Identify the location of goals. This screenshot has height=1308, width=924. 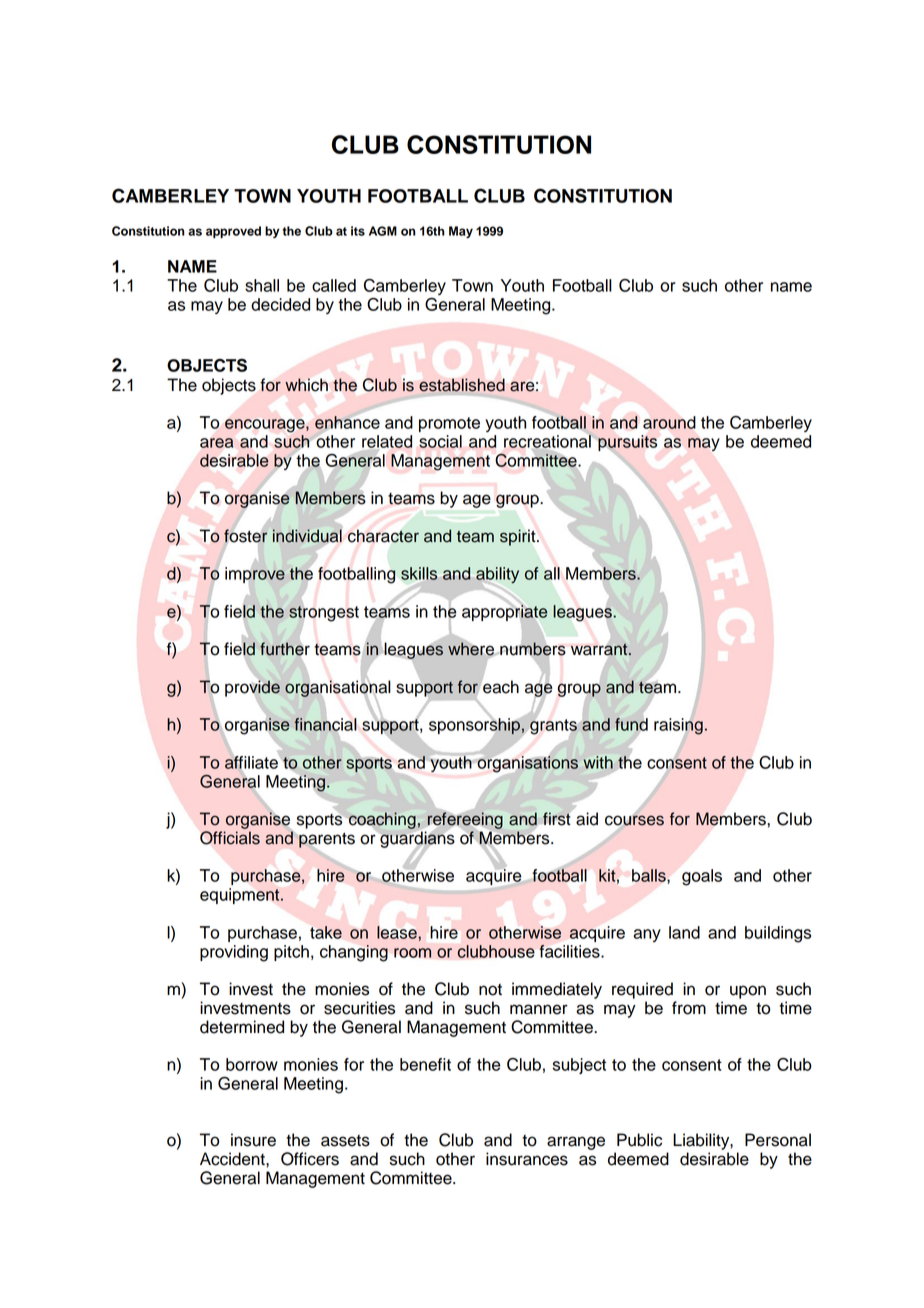
(702, 877).
